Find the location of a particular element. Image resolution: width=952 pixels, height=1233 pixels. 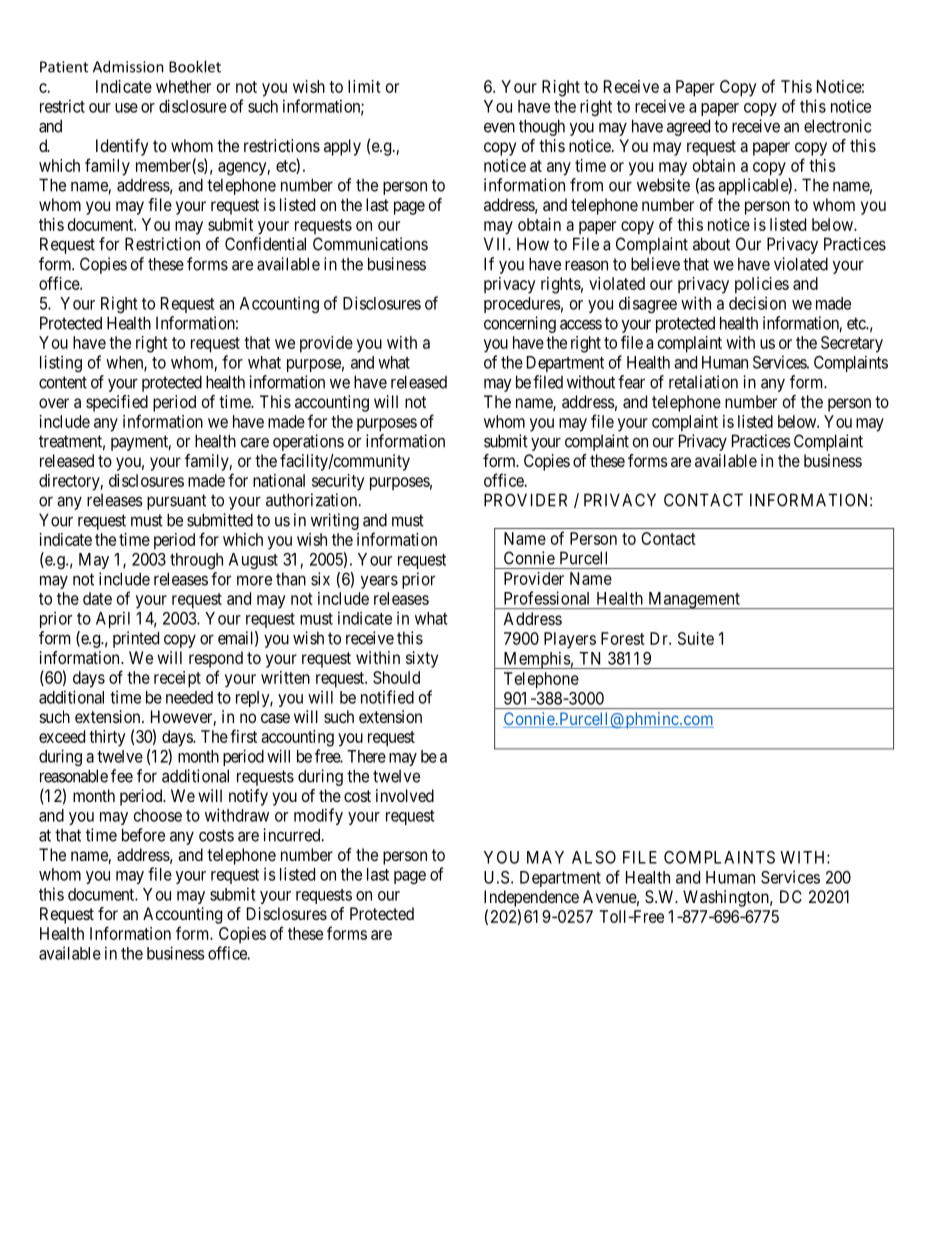

Confidential is located at coordinates (265, 244).
